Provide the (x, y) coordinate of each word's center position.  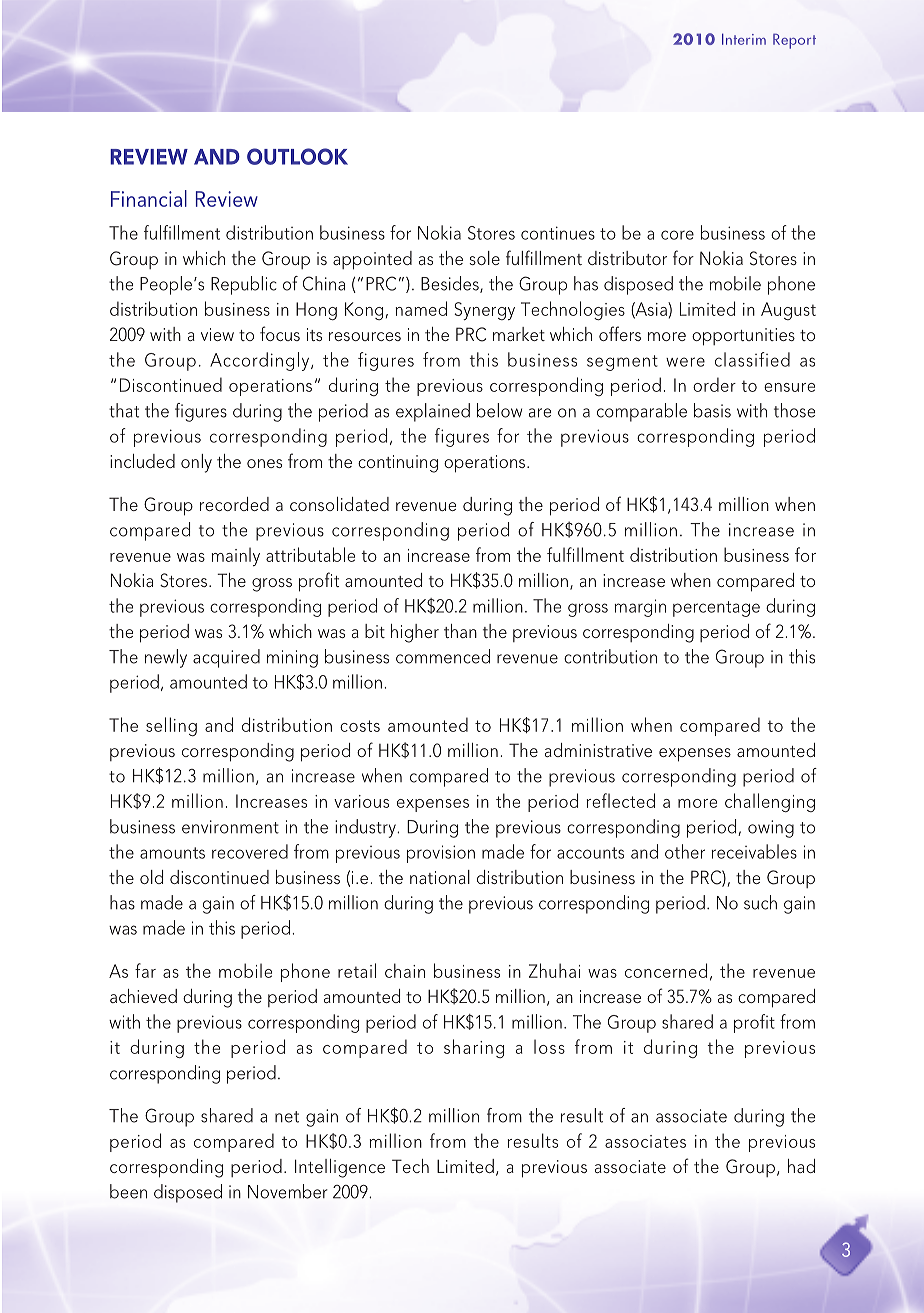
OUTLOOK (297, 156)
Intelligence (340, 1168)
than (460, 631)
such (760, 902)
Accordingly (259, 361)
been (128, 1191)
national (440, 877)
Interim (744, 39)
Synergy (484, 311)
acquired (226, 658)
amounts (172, 853)
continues (558, 233)
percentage (716, 609)
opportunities (743, 337)
